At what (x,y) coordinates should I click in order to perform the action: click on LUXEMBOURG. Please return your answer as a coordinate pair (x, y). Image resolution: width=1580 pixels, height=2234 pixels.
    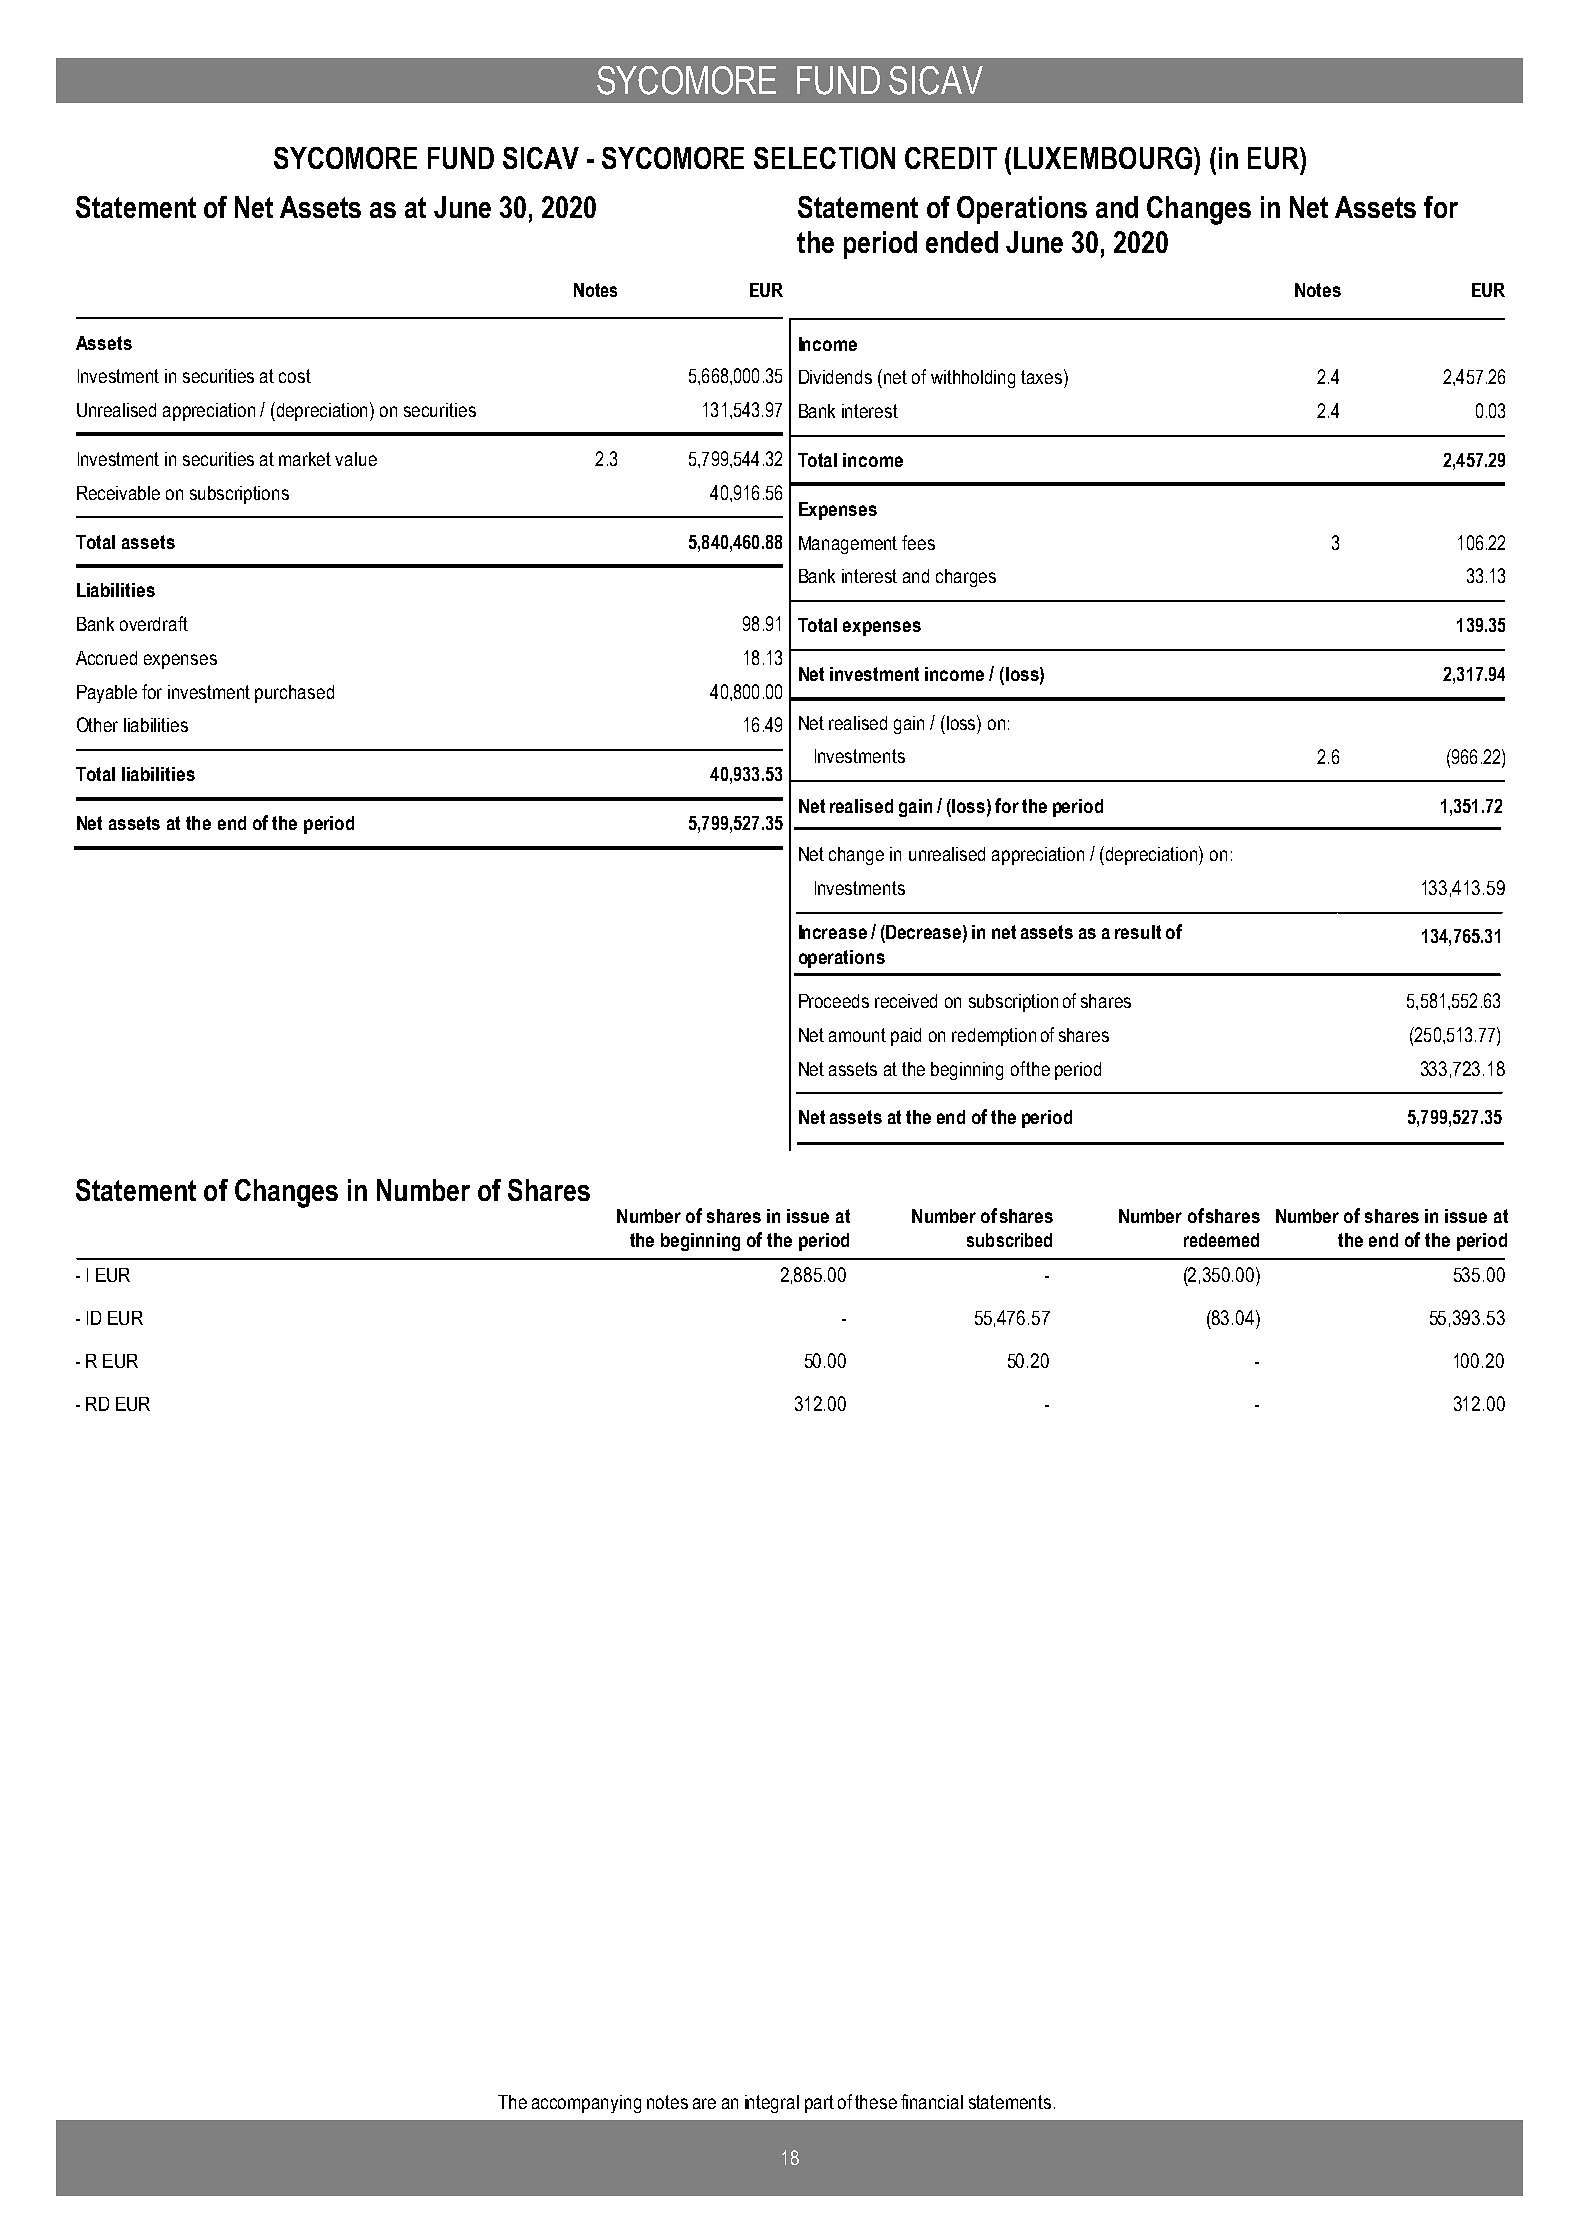
    Looking at the image, I should click on (1103, 158).
